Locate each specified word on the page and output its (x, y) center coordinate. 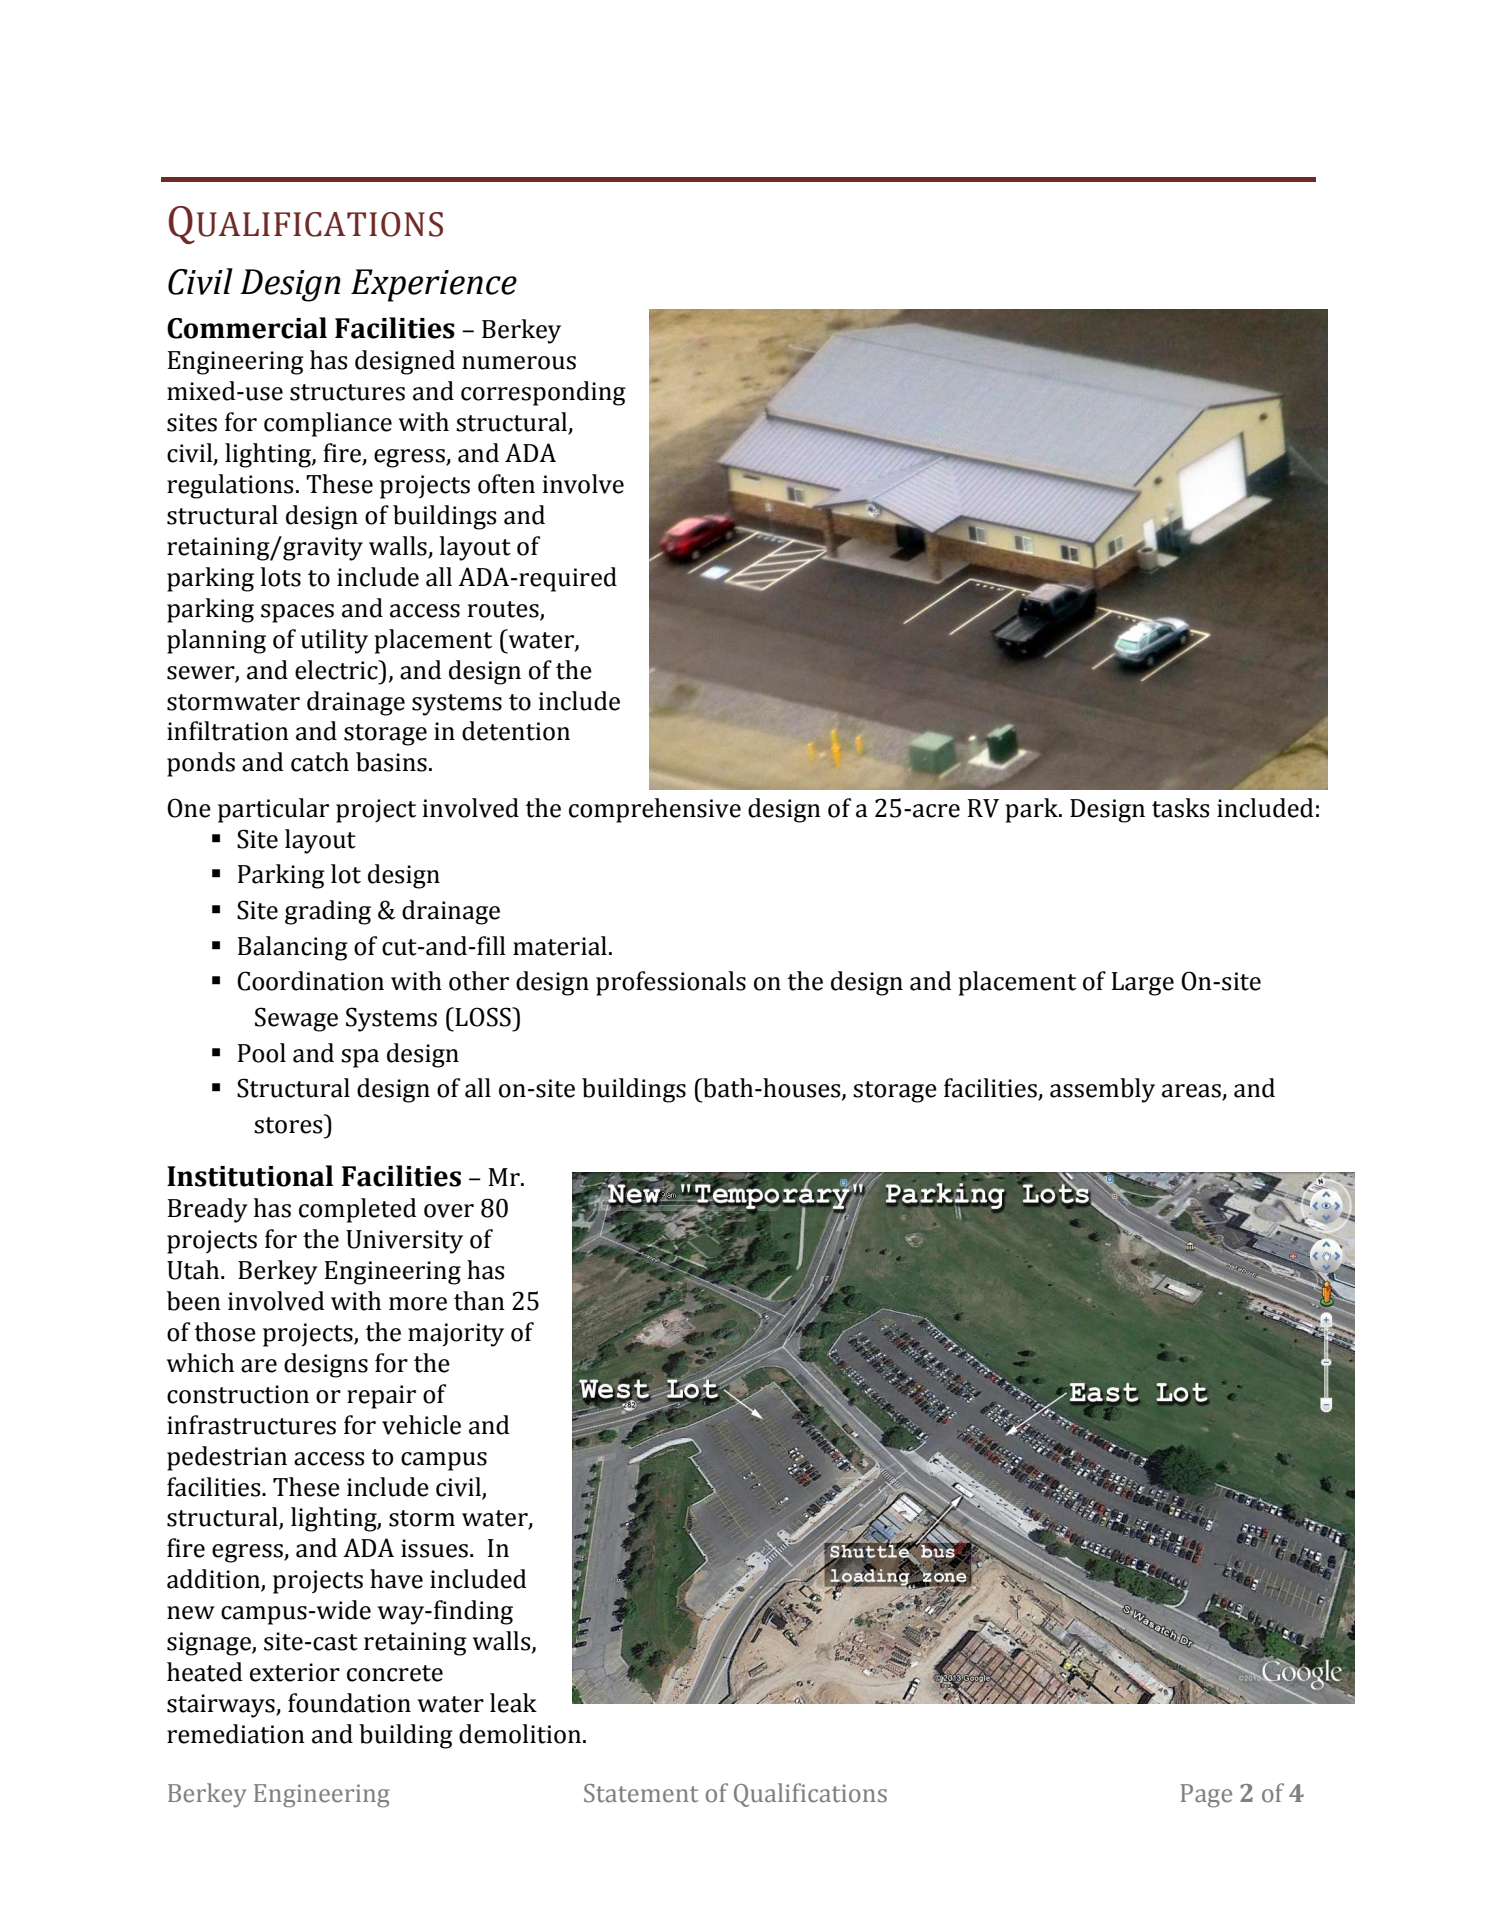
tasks (1180, 808)
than (479, 1301)
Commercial (247, 328)
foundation (349, 1703)
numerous (519, 363)
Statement (641, 1793)
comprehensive (655, 810)
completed (357, 1210)
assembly (1102, 1090)
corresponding (543, 393)
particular (273, 810)
